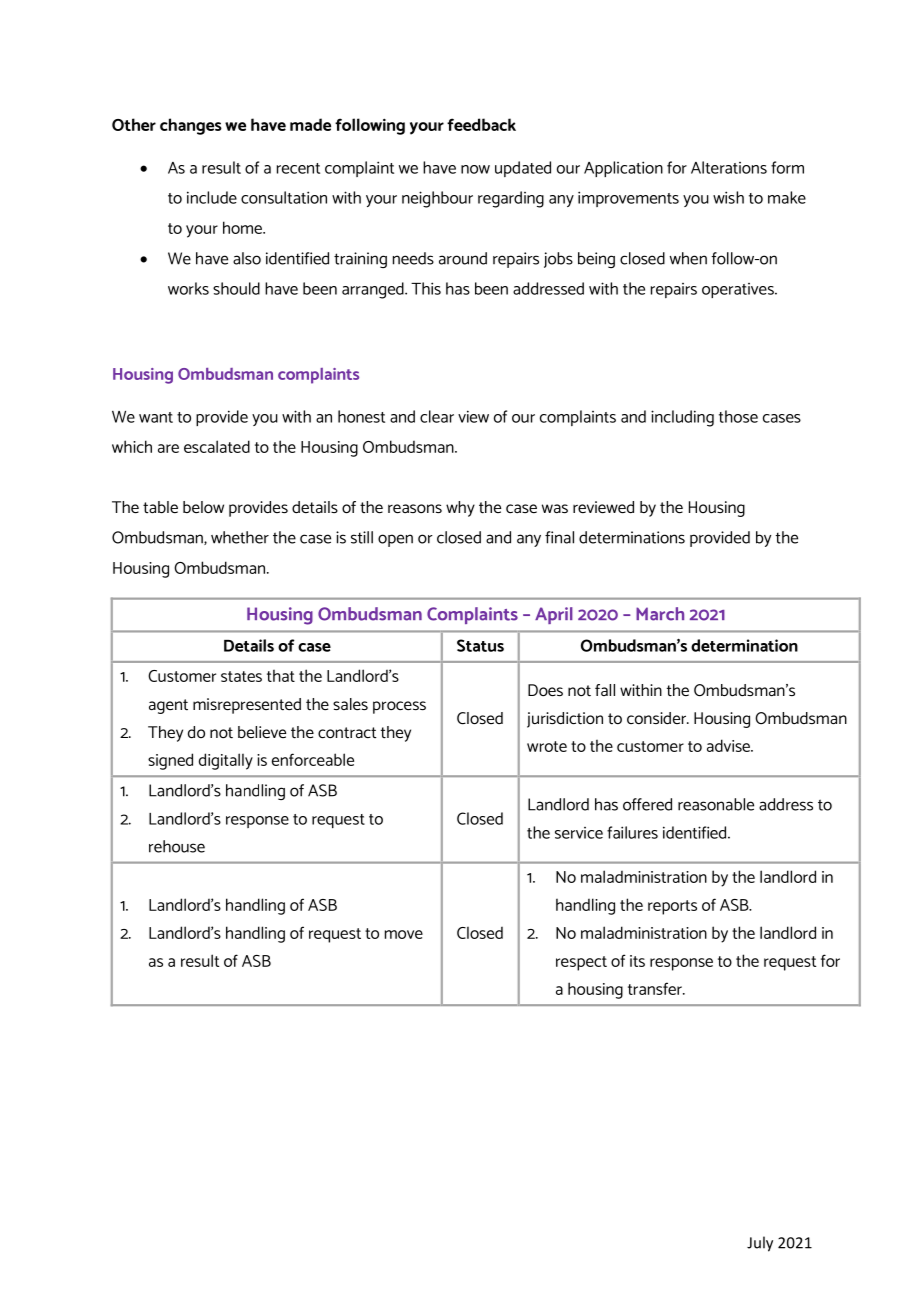 This page has width=924, height=1308. What do you see at coordinates (760, 1244) in the page?
I see `July` at bounding box center [760, 1244].
